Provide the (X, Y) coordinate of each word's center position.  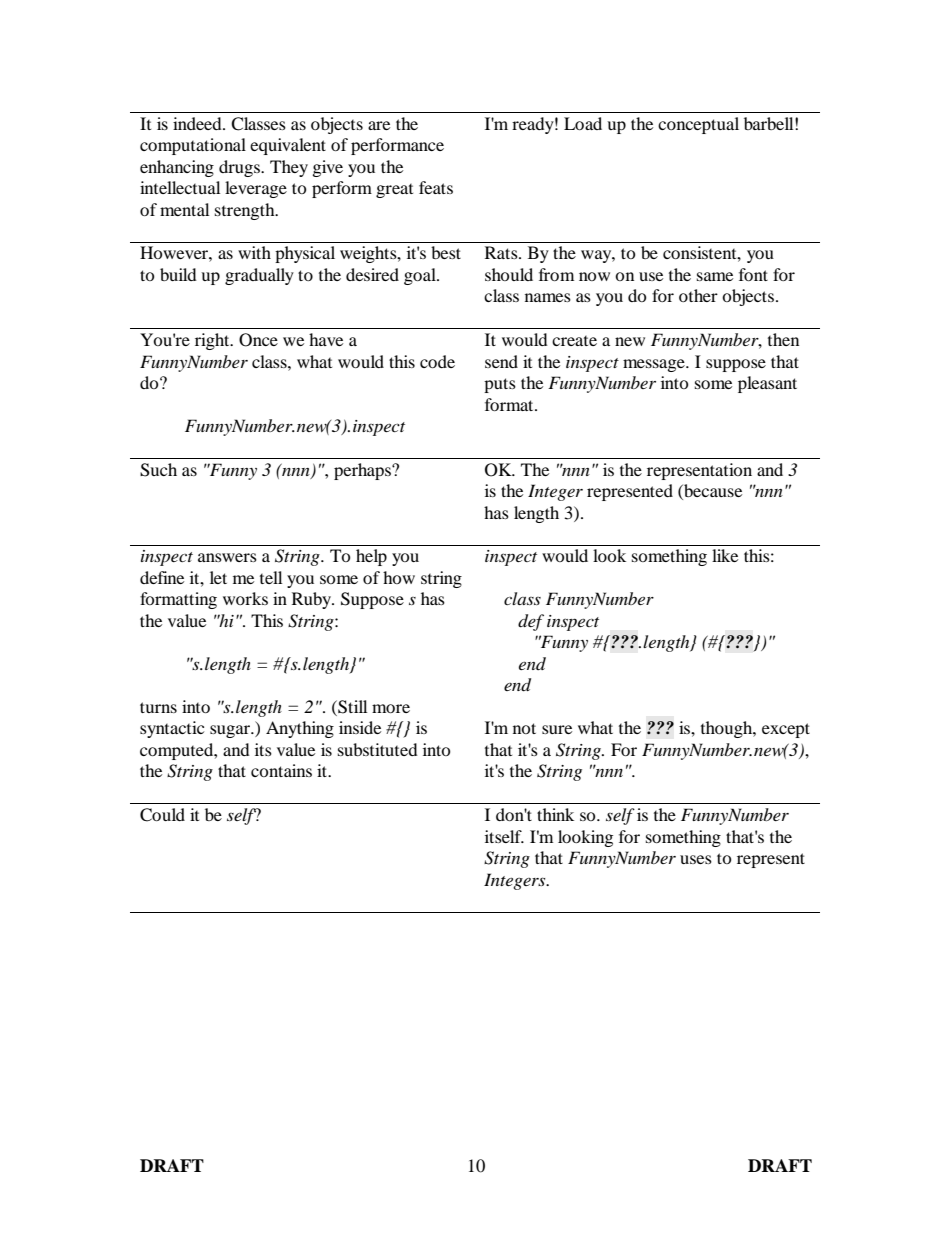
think (555, 814)
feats (436, 187)
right (213, 341)
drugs (240, 168)
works (245, 598)
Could (162, 815)
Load (583, 123)
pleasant (767, 384)
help (371, 557)
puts (500, 385)
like (725, 555)
